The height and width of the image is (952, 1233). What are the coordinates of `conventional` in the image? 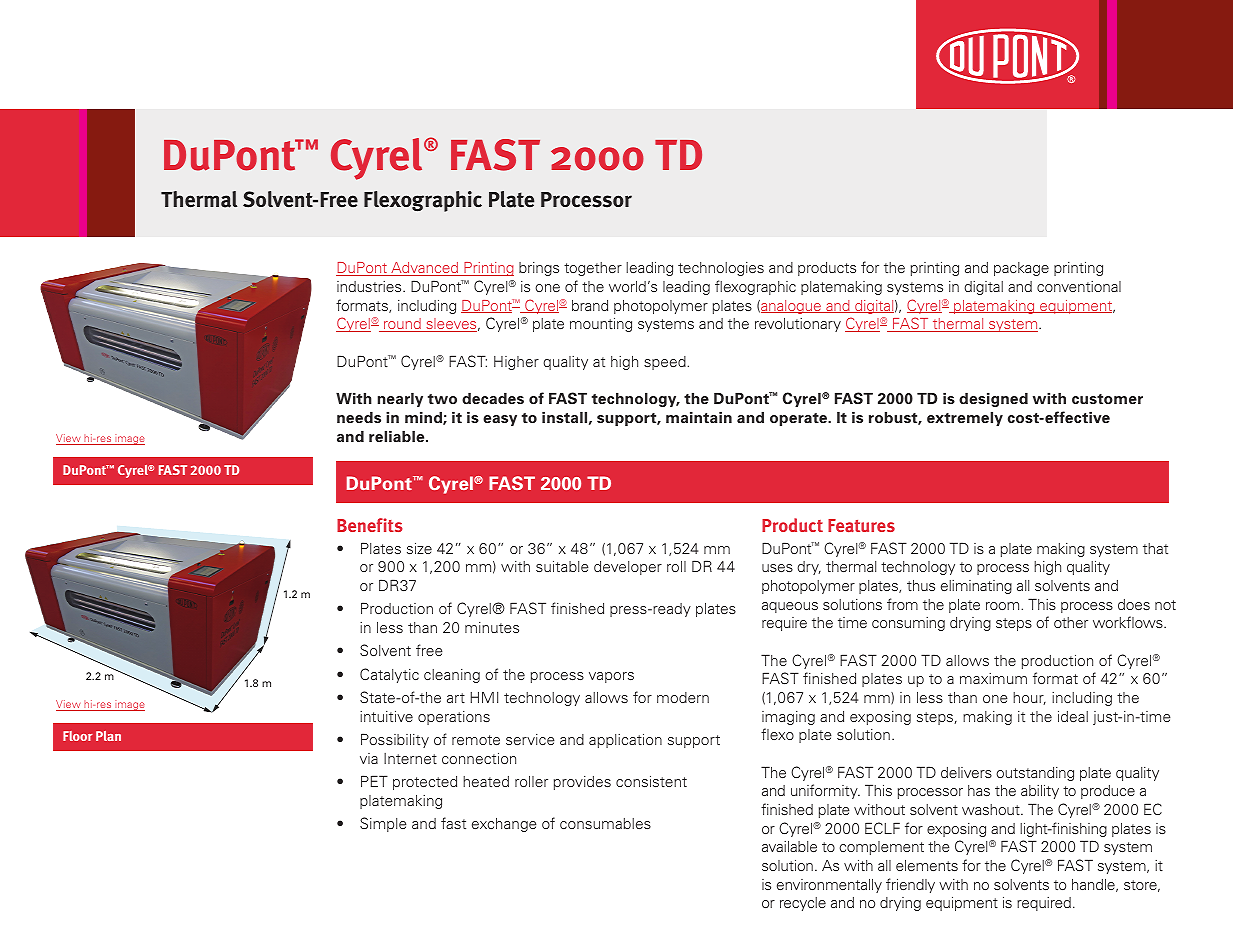 It's located at (1079, 286).
